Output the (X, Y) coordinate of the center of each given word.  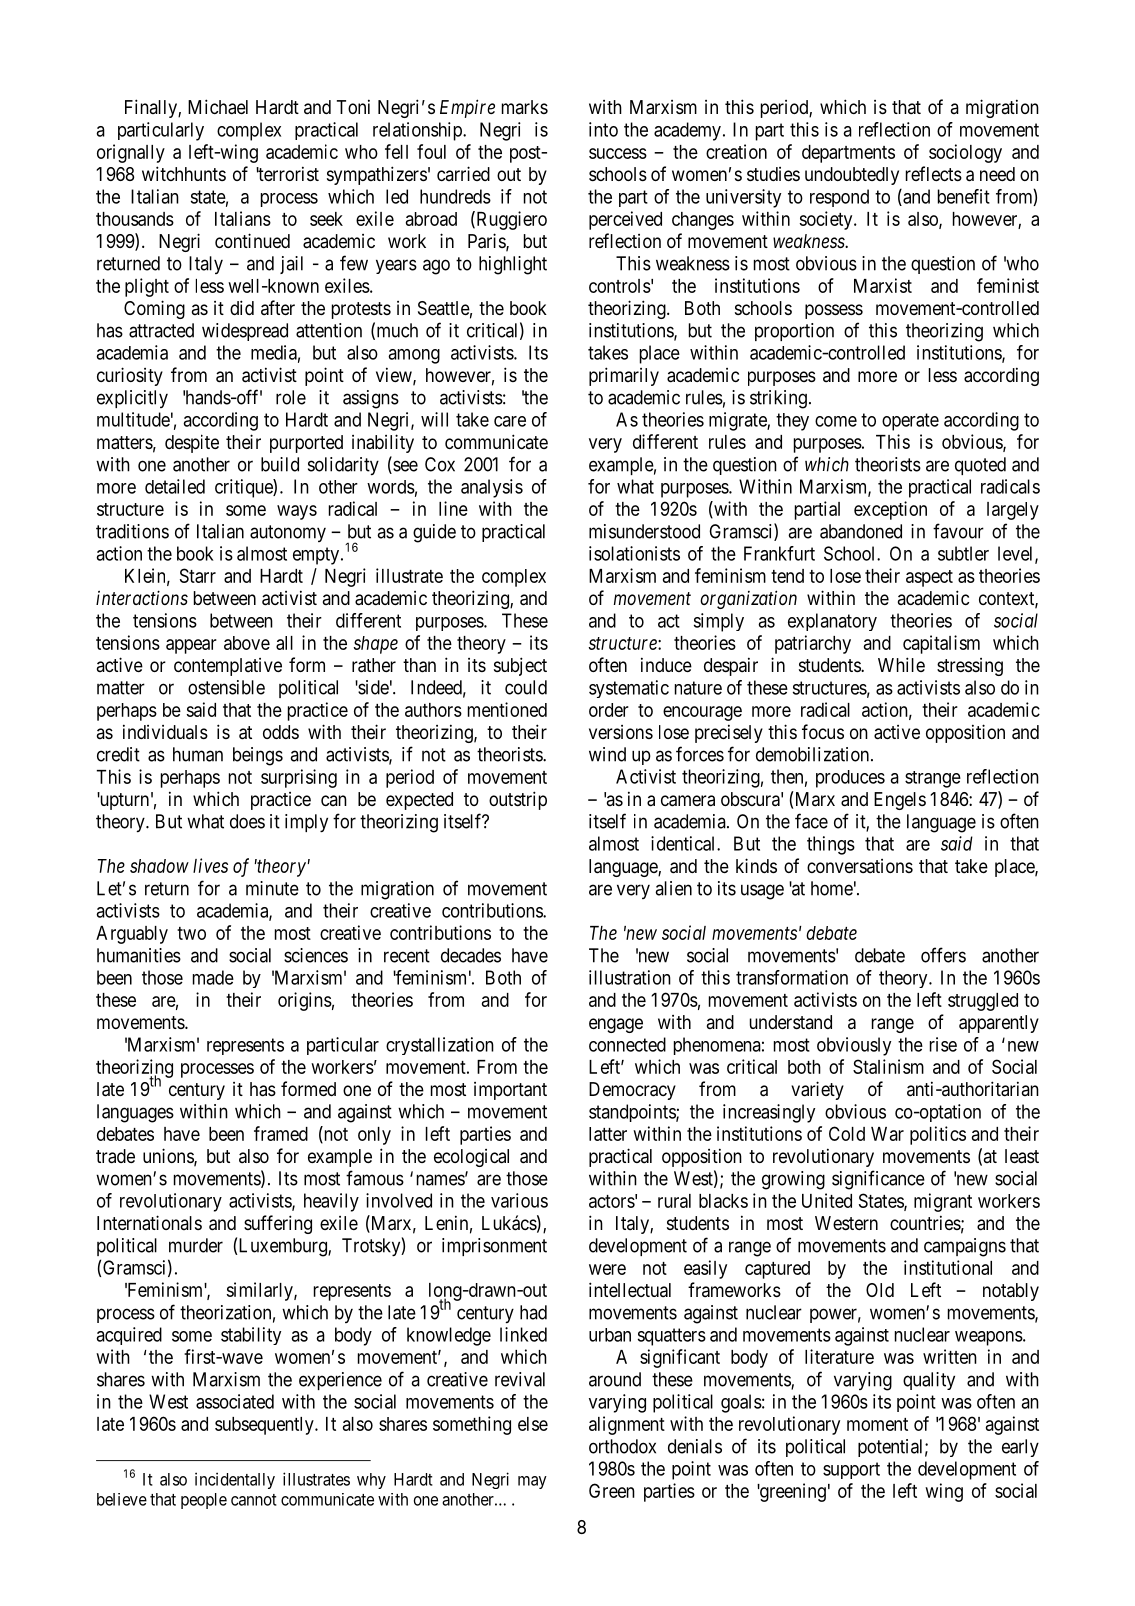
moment (877, 1424)
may (532, 1482)
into (603, 129)
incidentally (235, 1480)
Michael (218, 107)
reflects (934, 173)
